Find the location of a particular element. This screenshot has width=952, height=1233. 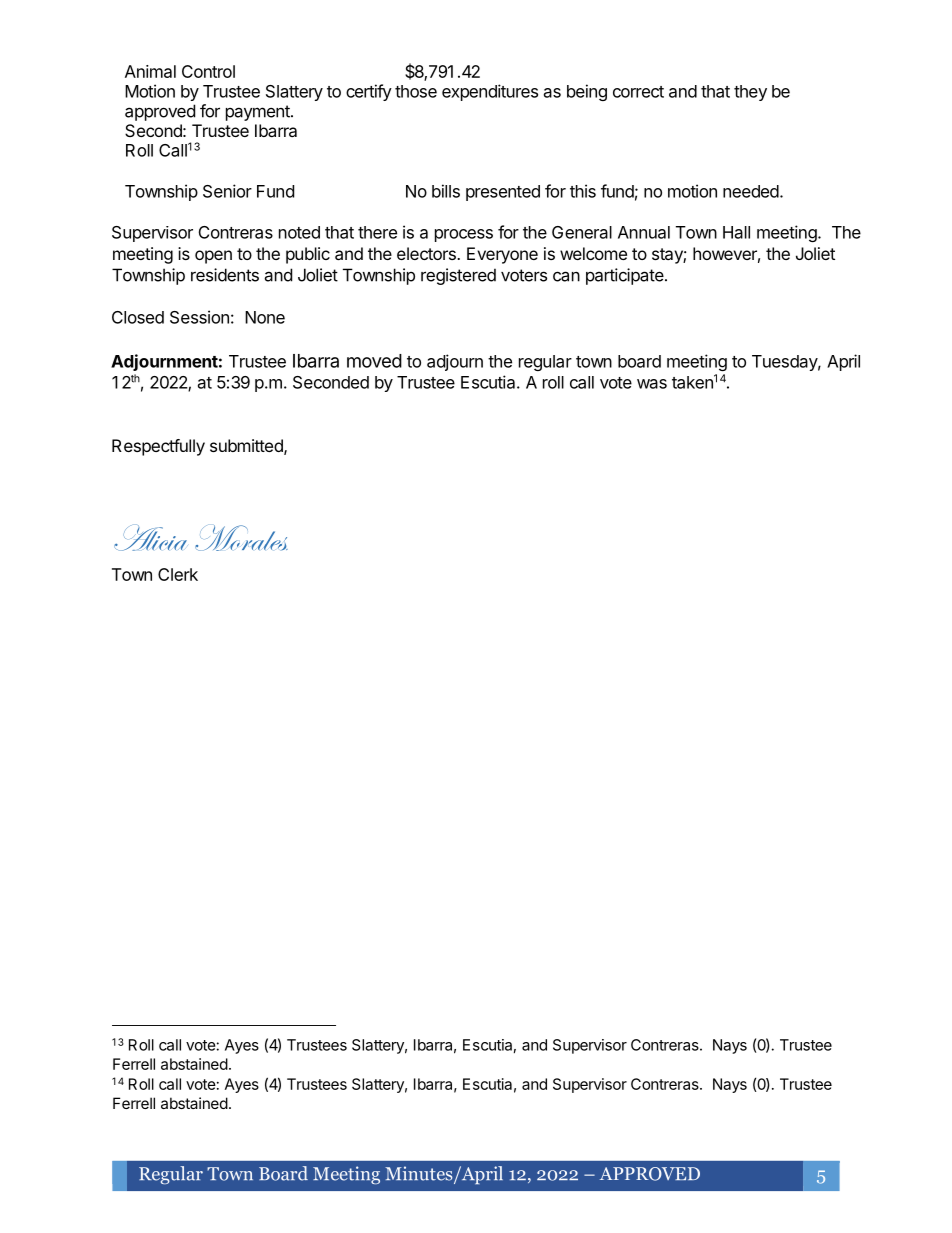

those is located at coordinates (416, 91).
